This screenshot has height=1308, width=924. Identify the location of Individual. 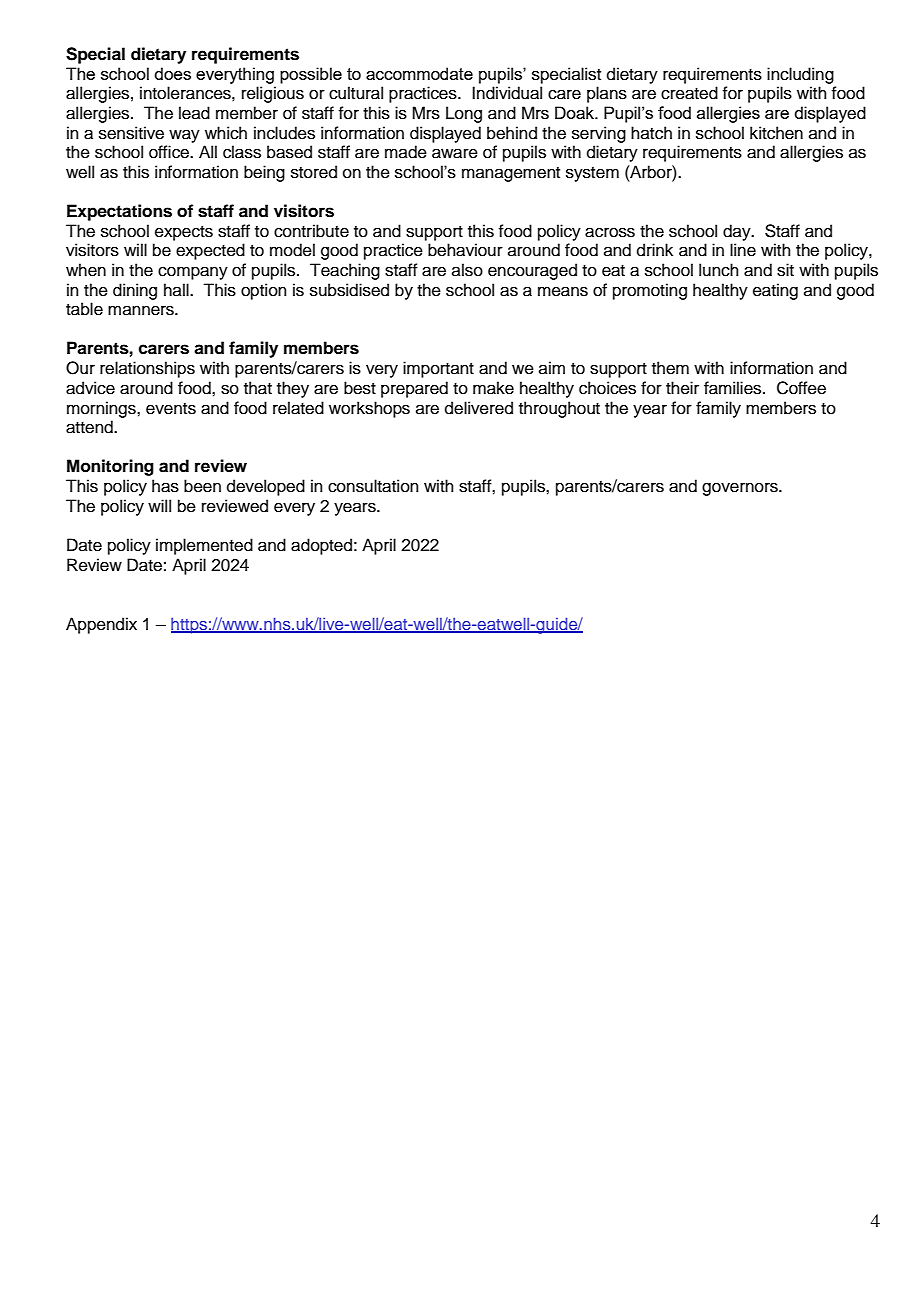
(507, 93).
